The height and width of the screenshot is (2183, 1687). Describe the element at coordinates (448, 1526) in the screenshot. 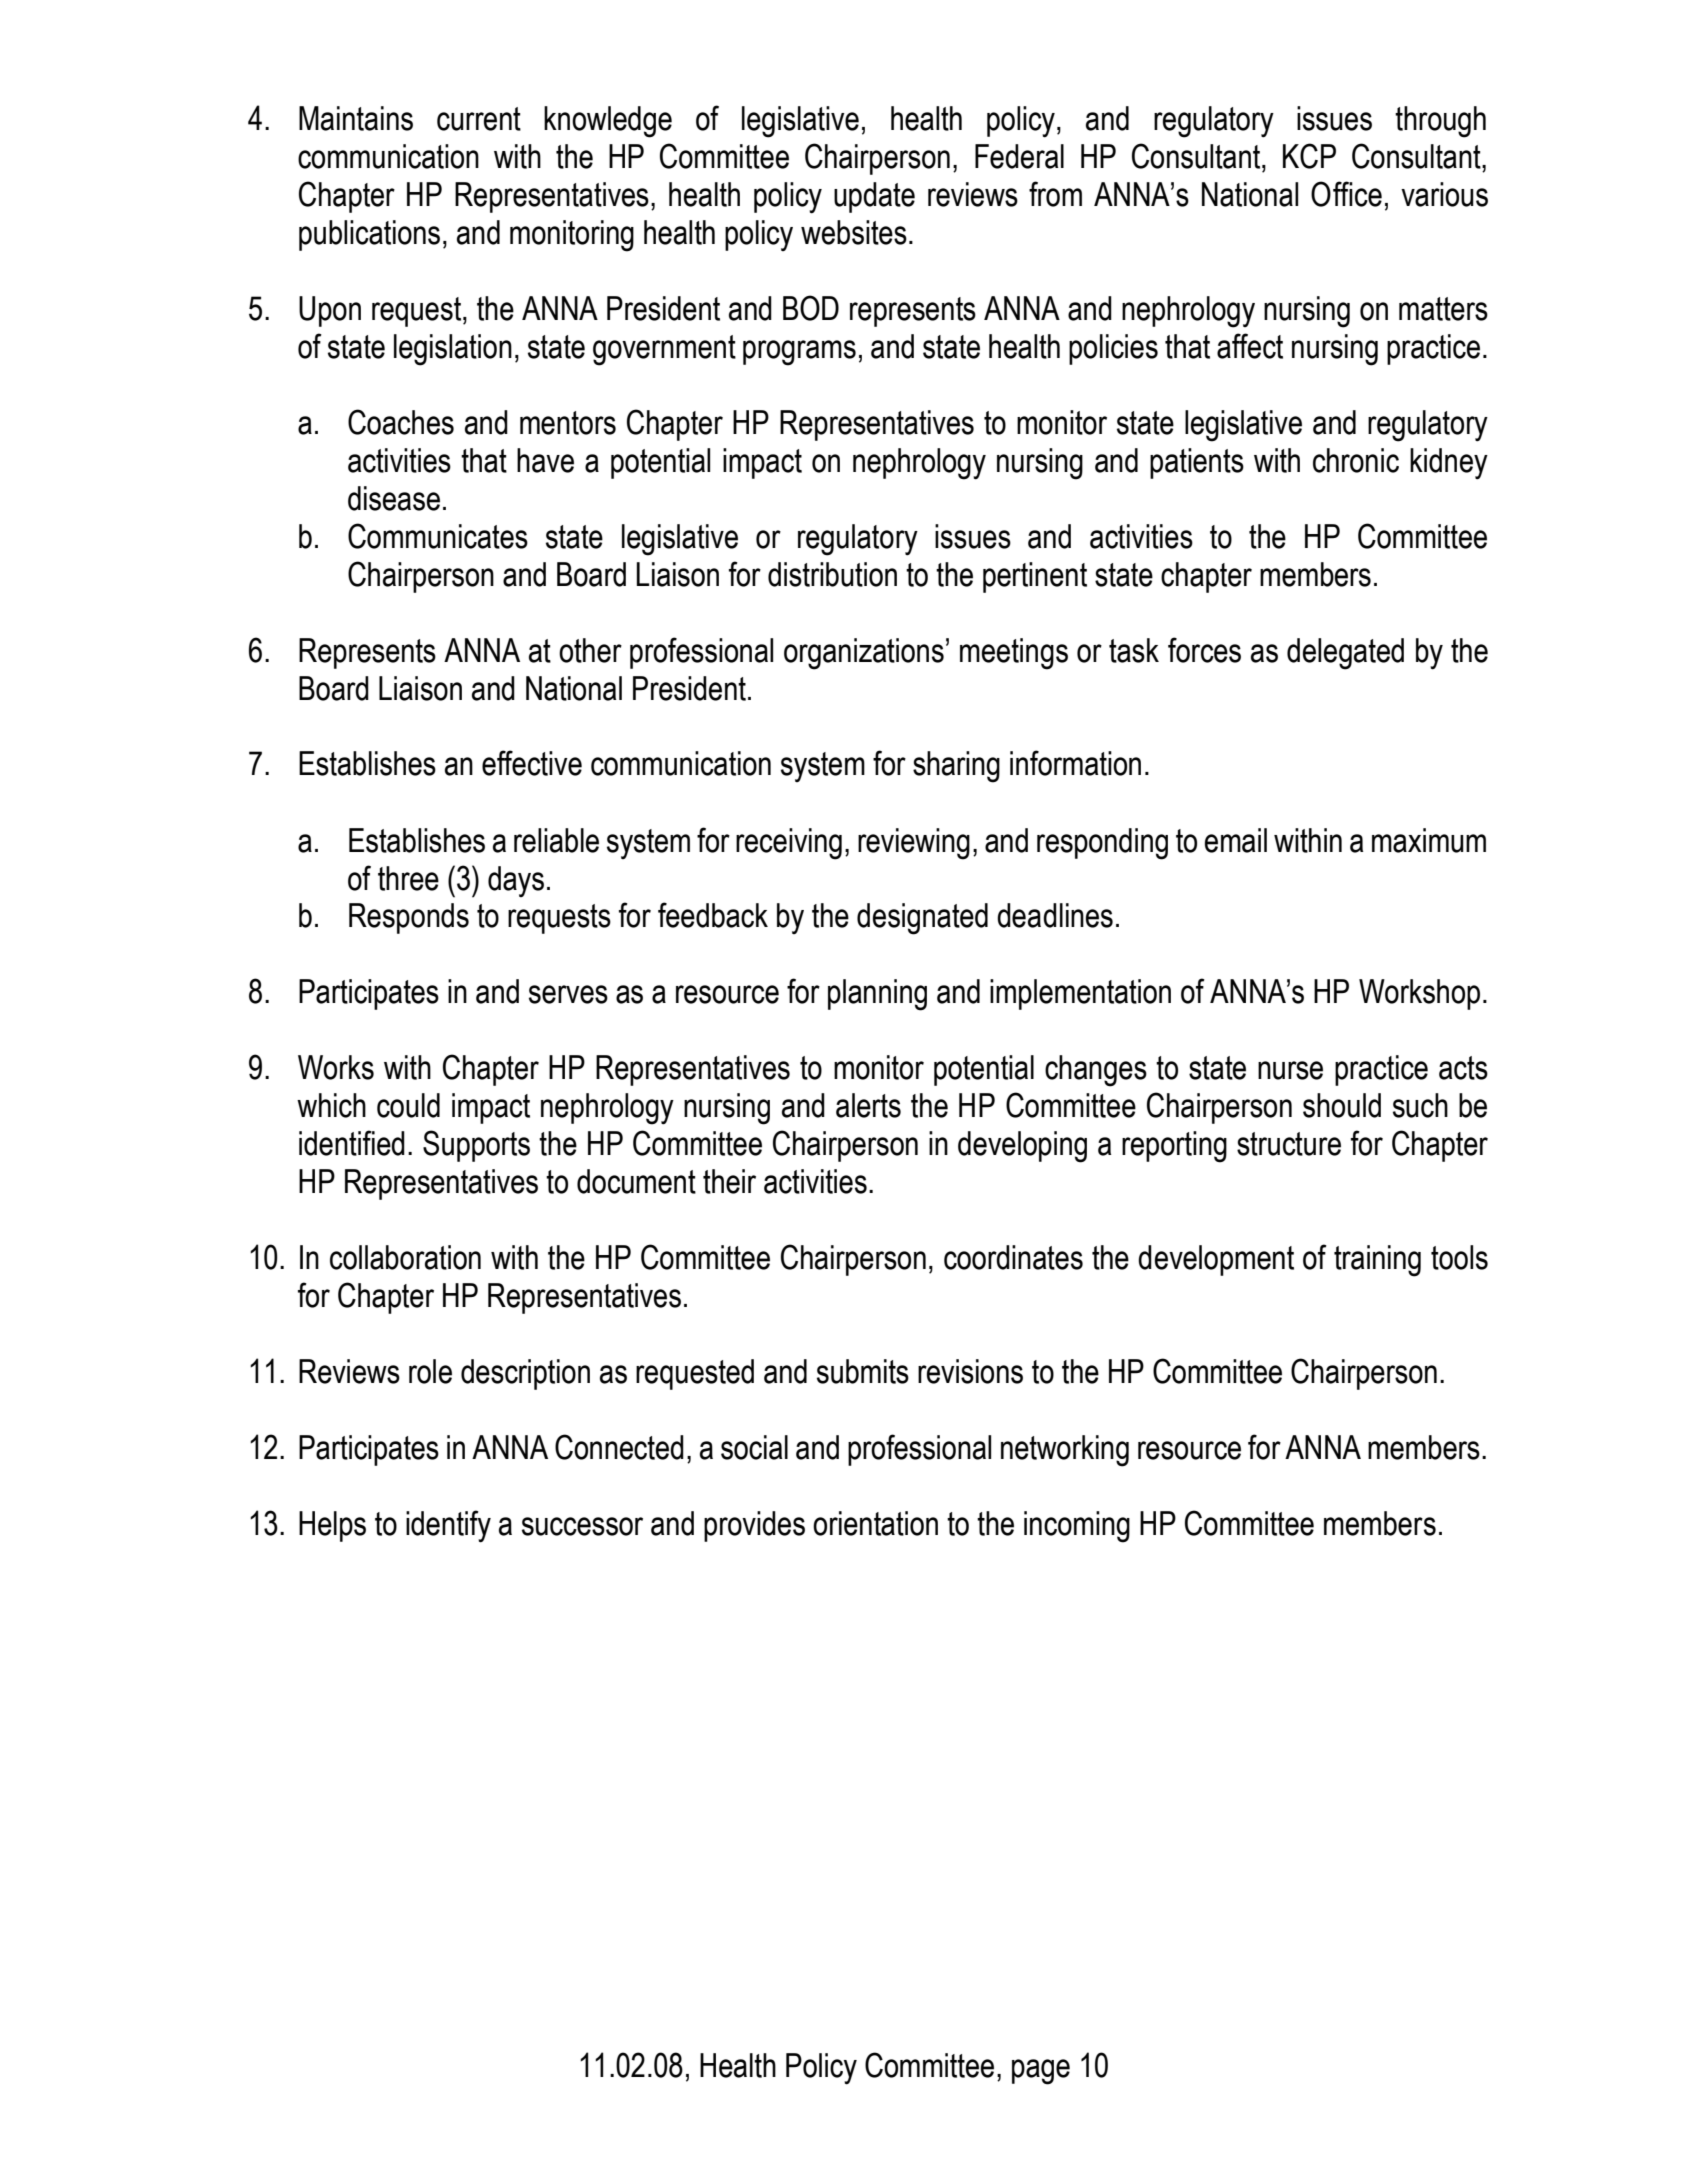

I see `identify` at that location.
